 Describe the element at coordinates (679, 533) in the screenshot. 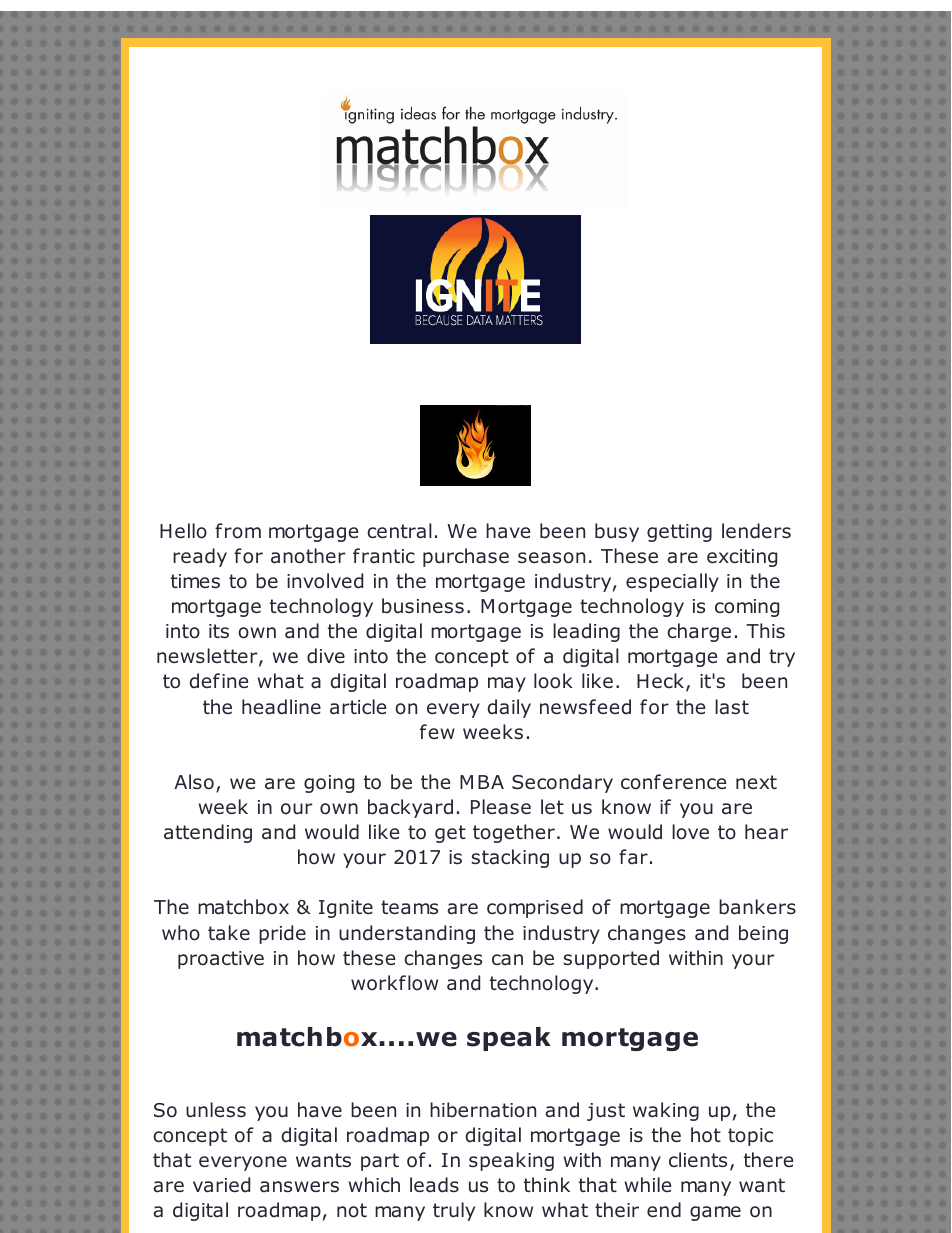

I see `getting` at that location.
